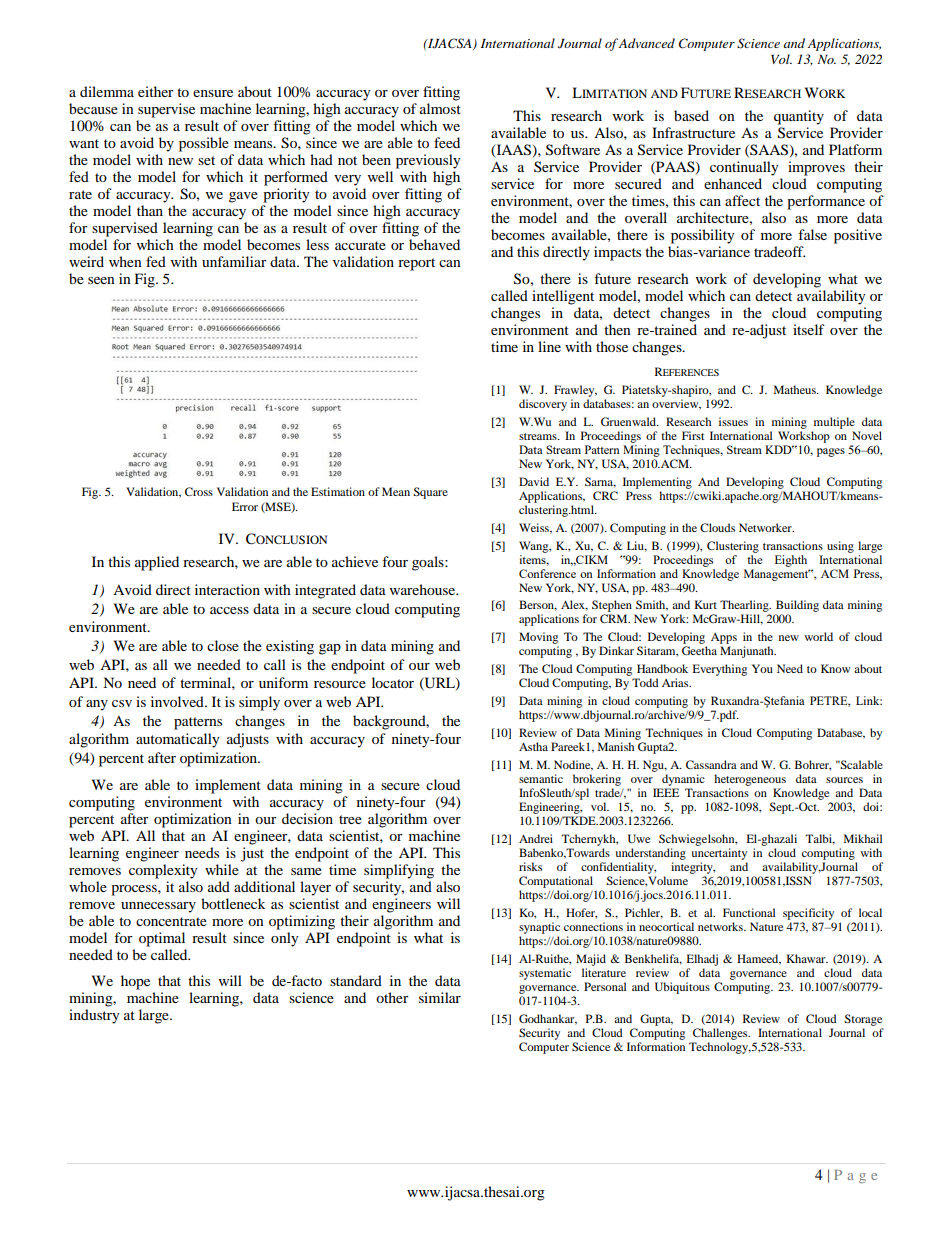 This page has height=1233, width=952. I want to click on seen, so click(101, 280).
